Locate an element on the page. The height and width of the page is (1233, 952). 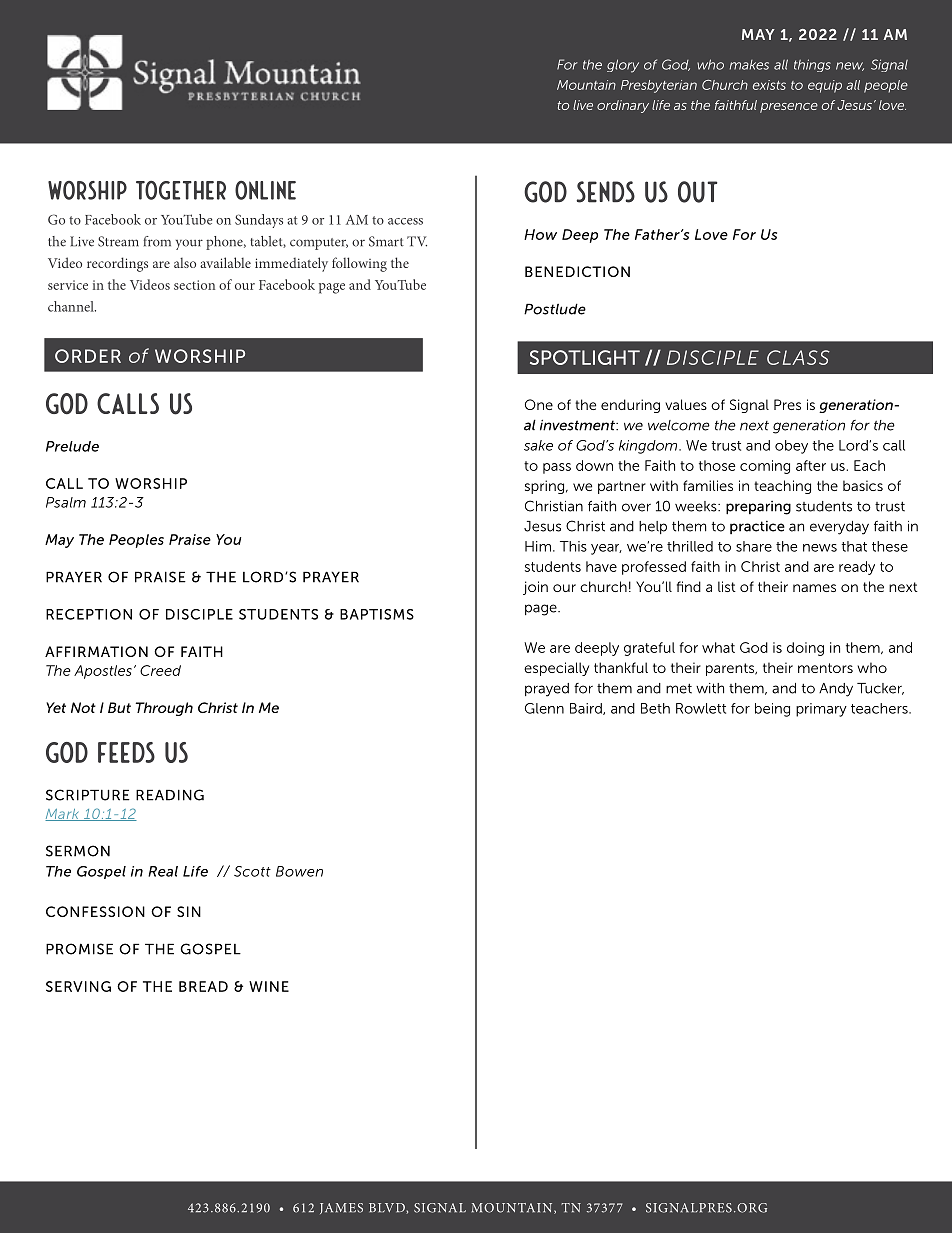
doing is located at coordinates (805, 649).
